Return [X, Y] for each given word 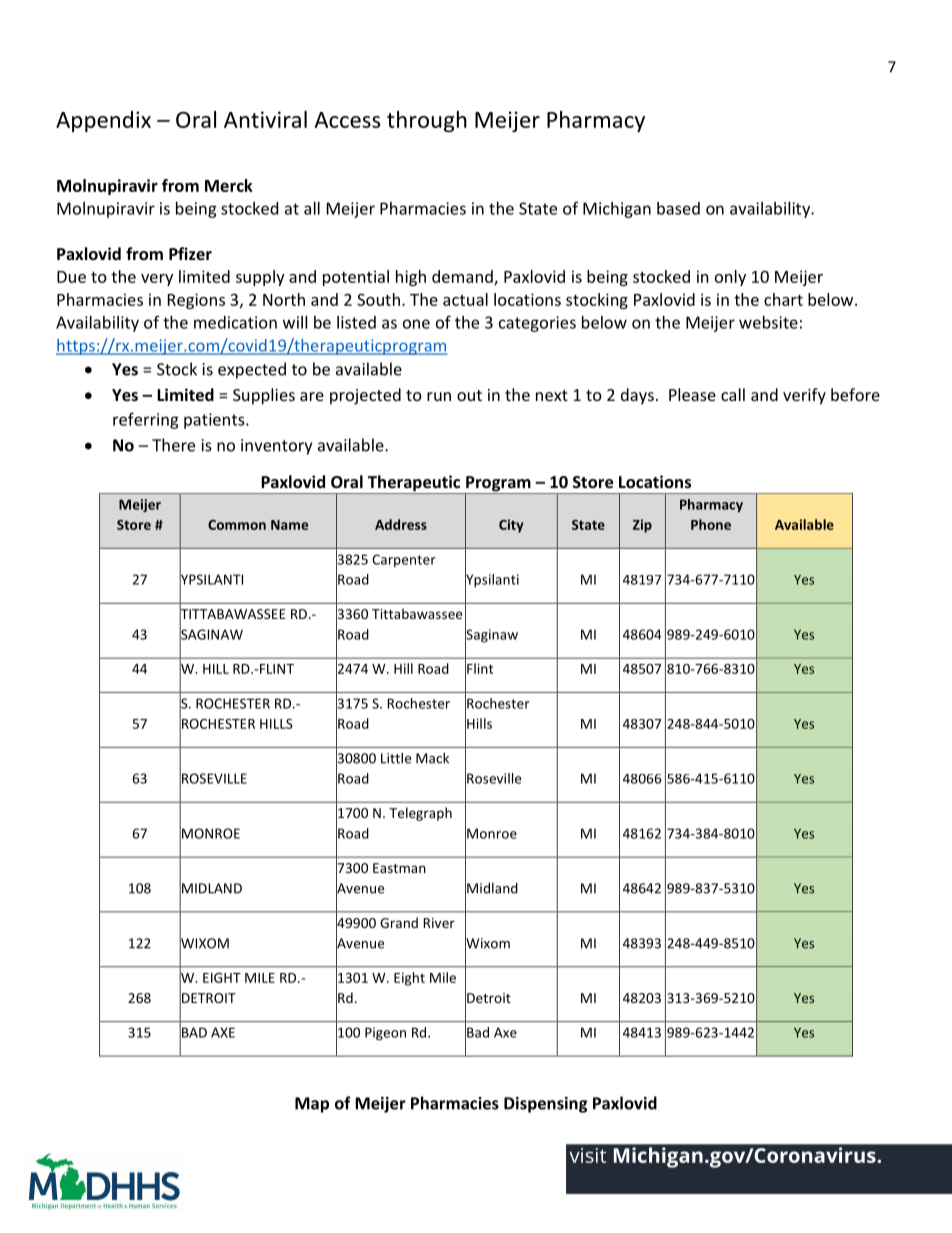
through [427, 121]
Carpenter [404, 560]
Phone [711, 524]
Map [312, 1105]
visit [588, 1155]
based [678, 208]
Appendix [103, 121]
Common [237, 525]
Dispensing [546, 1105]
